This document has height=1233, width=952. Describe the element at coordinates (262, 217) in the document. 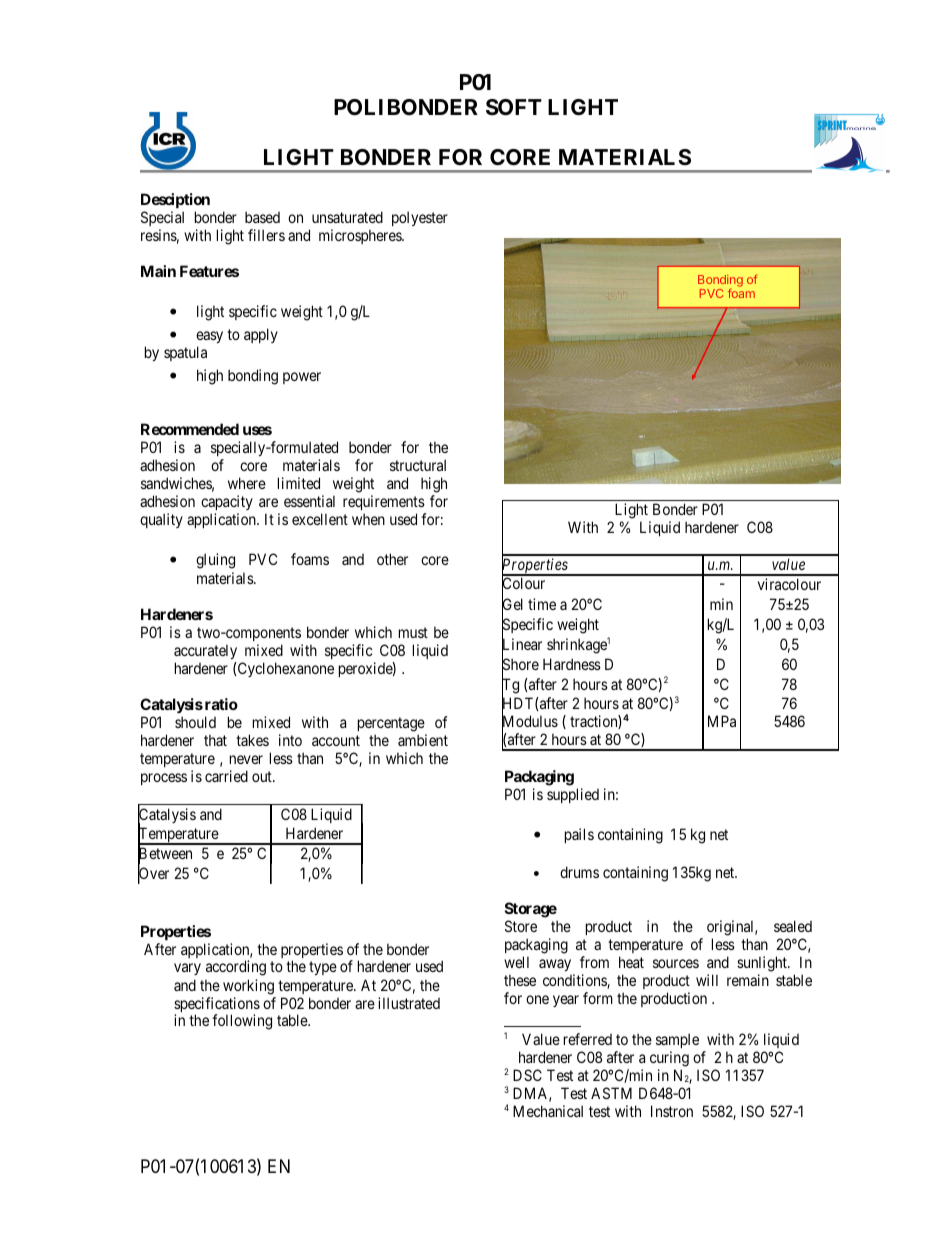

I see `based` at that location.
